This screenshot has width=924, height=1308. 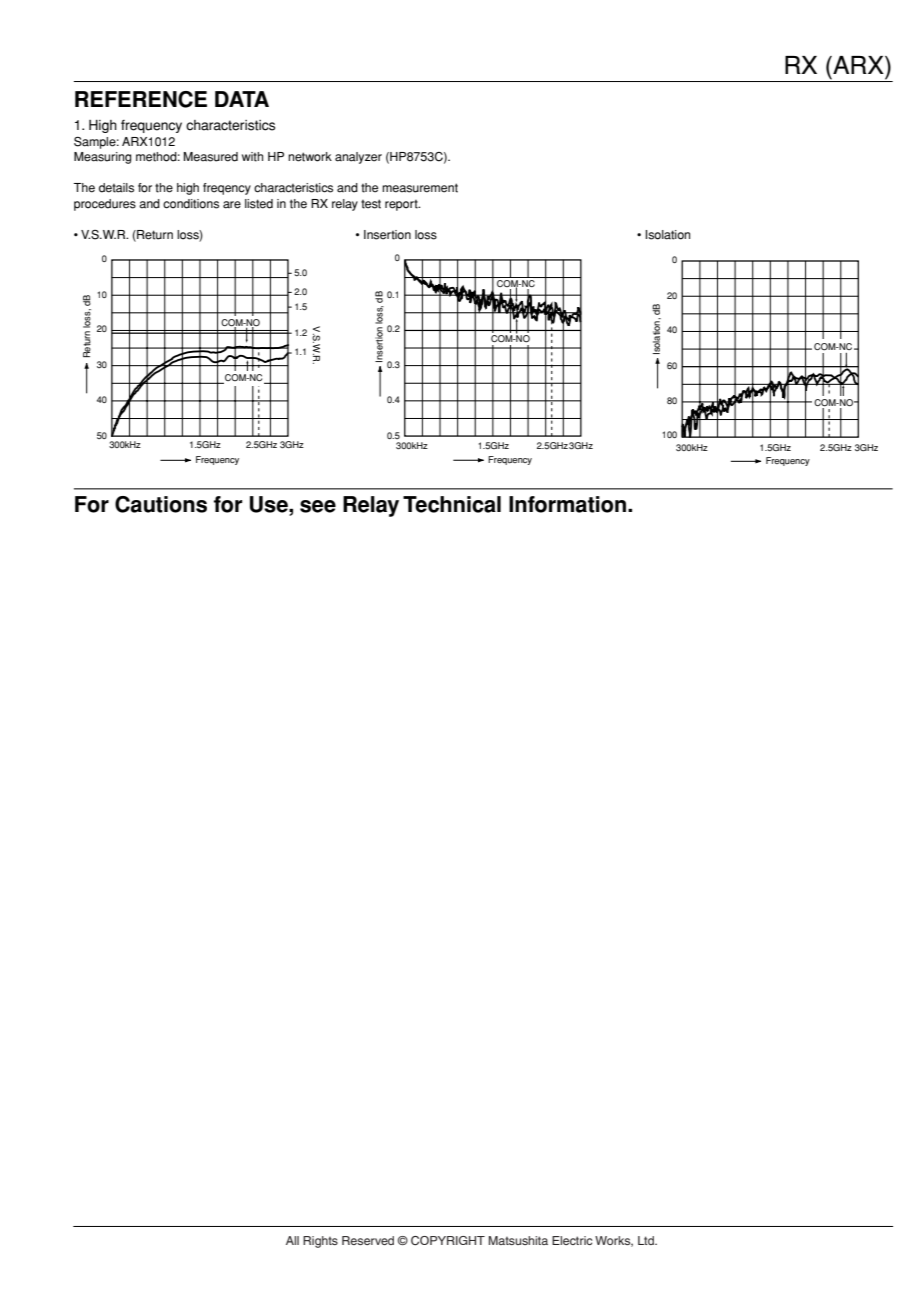 I want to click on Reserved, so click(x=368, y=1240).
